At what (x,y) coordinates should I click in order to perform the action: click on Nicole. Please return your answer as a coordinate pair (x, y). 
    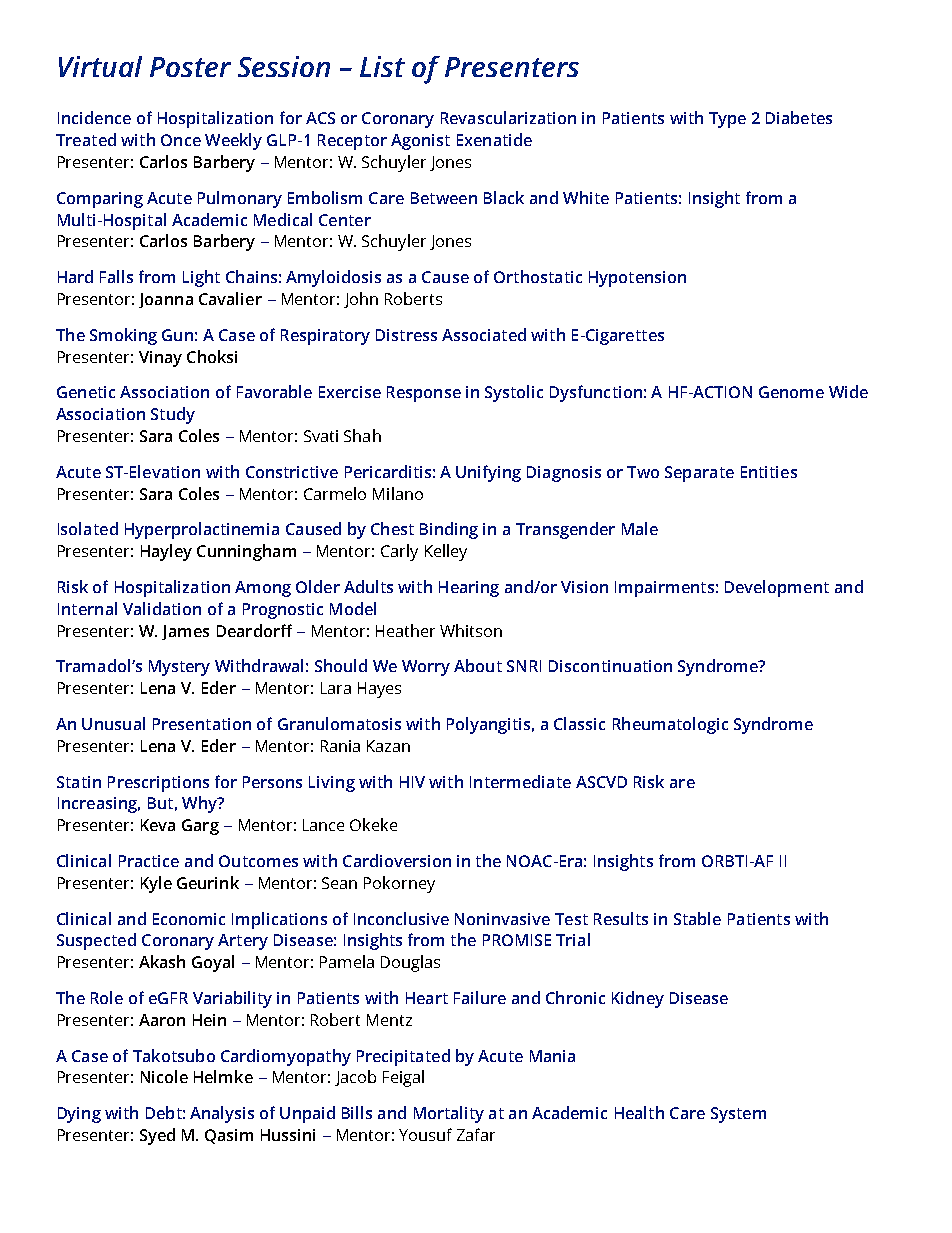
    Looking at the image, I should click on (164, 1076).
